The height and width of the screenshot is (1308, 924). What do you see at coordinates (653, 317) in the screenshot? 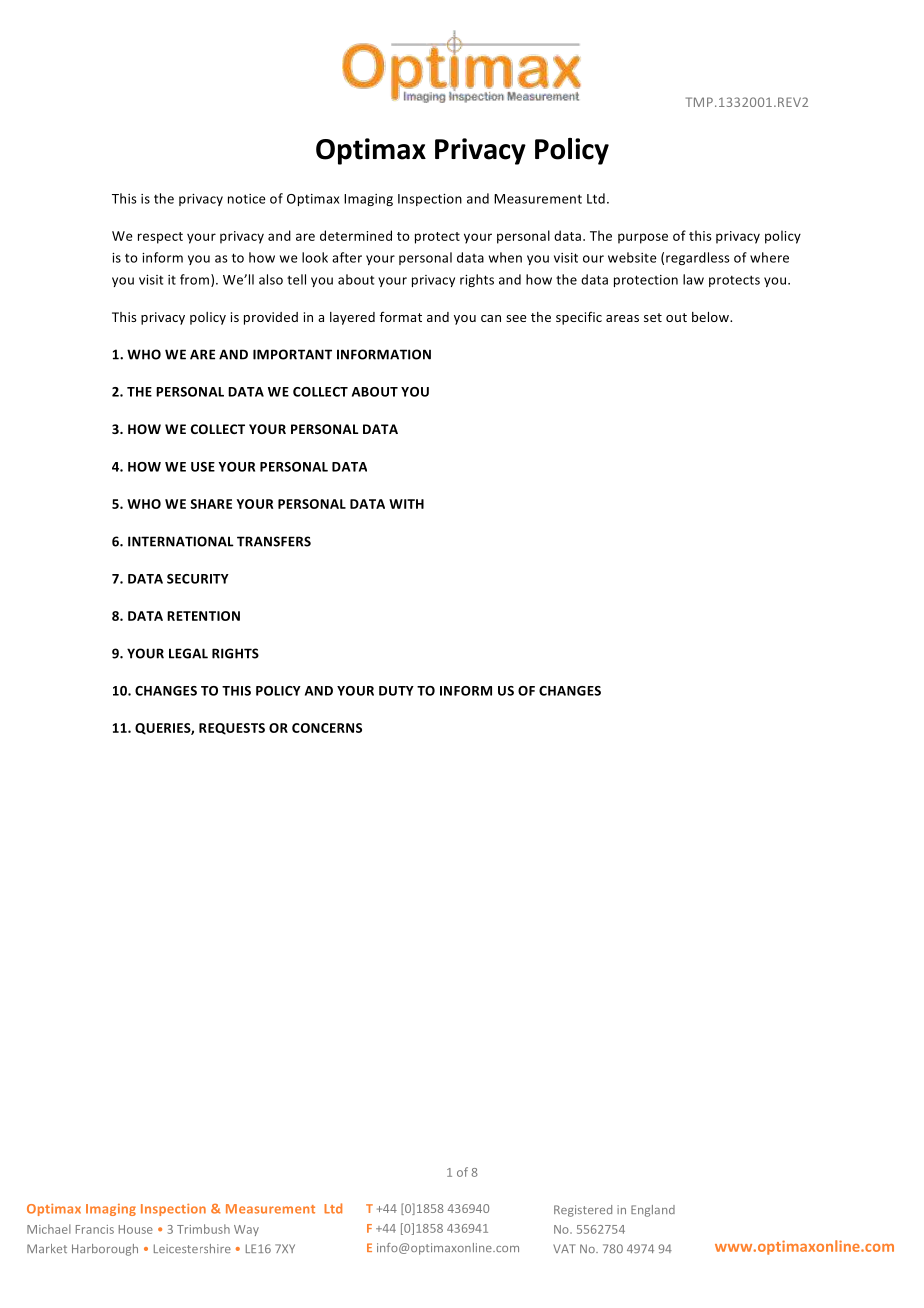
I see `set` at bounding box center [653, 317].
